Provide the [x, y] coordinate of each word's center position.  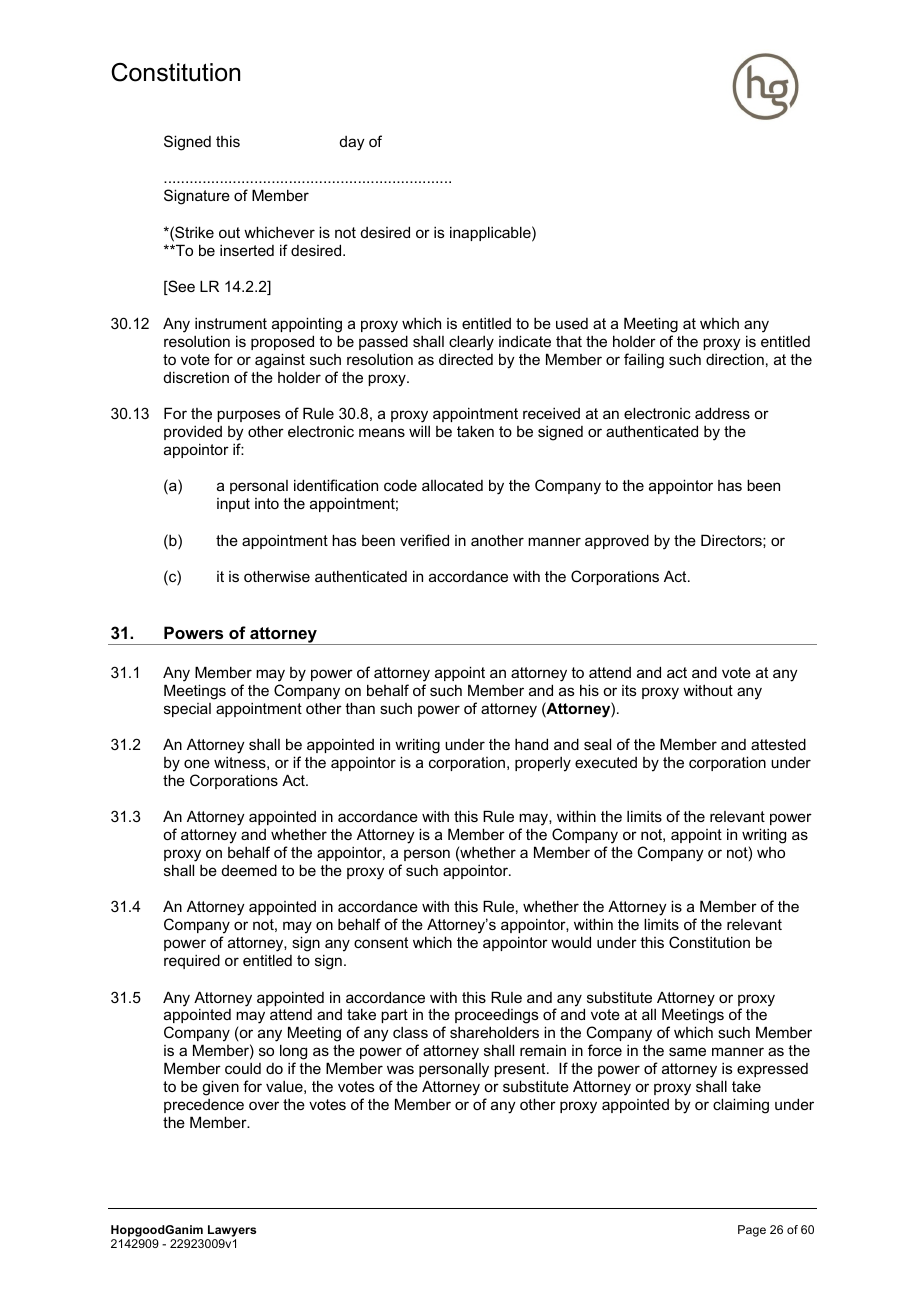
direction [735, 359]
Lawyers [231, 1232]
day [352, 143]
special [187, 710]
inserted [247, 250]
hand [531, 744]
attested [778, 744]
